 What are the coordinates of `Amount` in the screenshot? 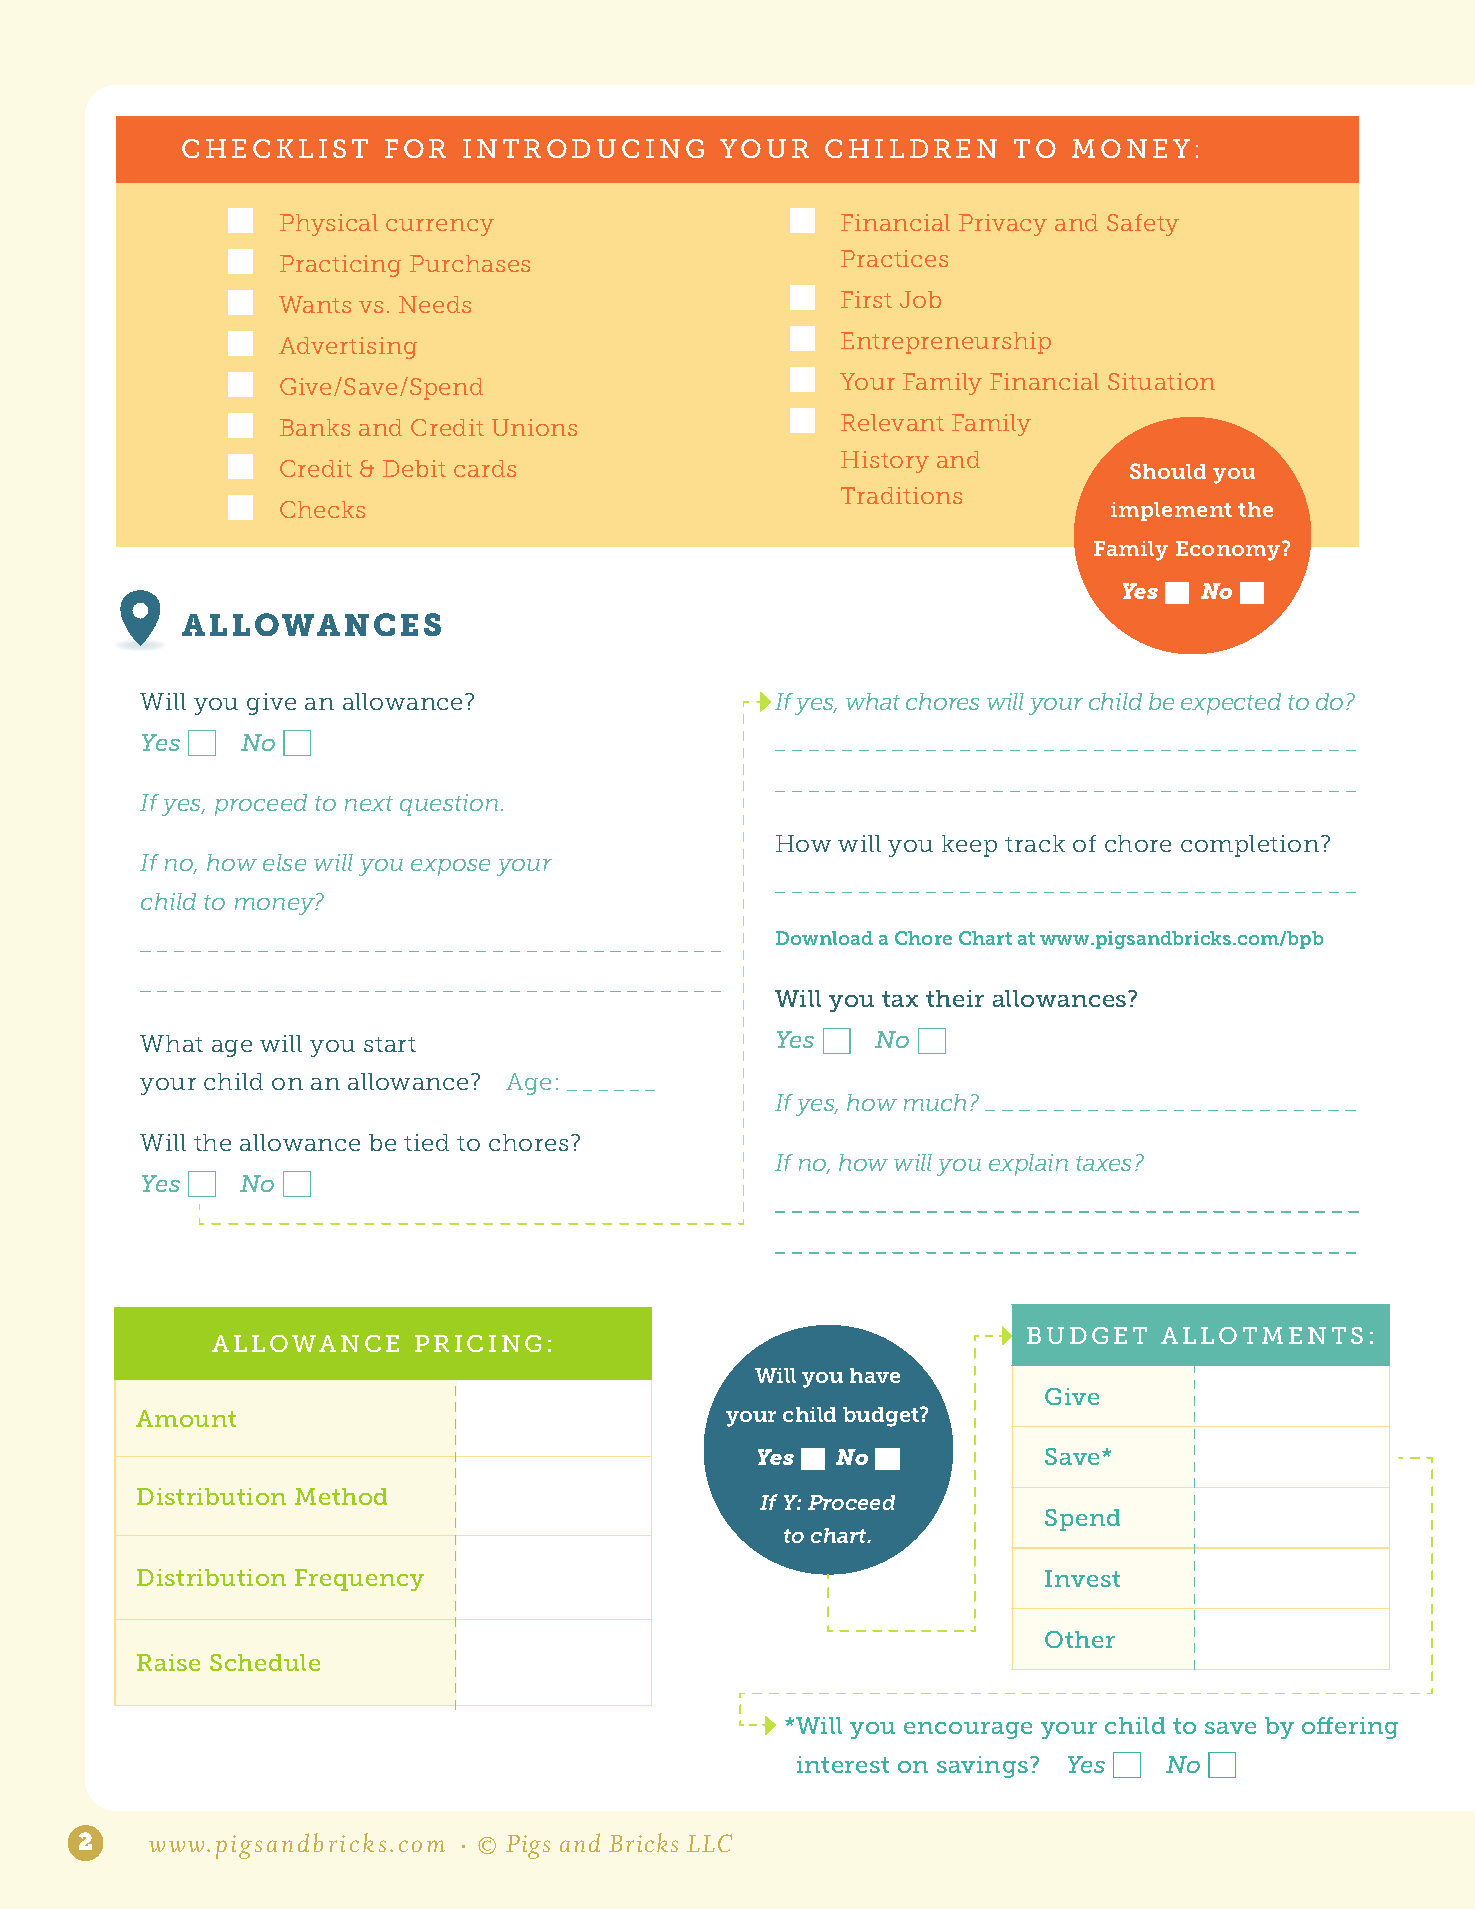 It's located at (186, 1418).
